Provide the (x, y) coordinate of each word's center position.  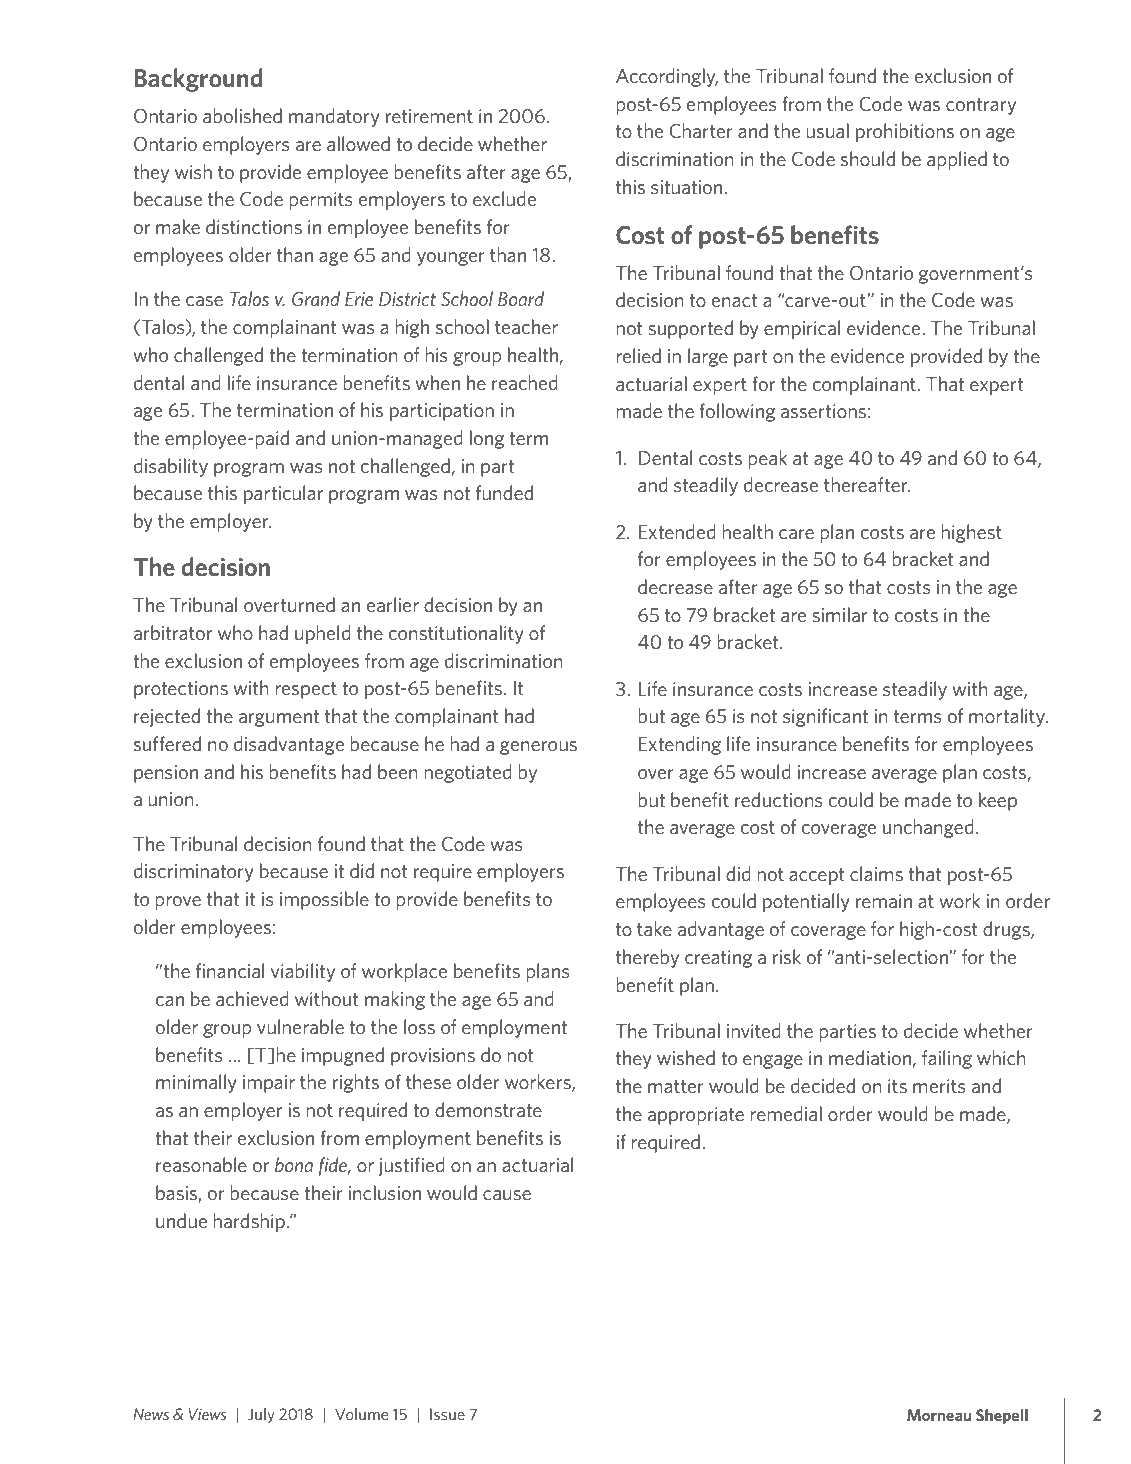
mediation (870, 1057)
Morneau (939, 1415)
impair (269, 1084)
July (261, 1415)
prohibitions (905, 132)
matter (676, 1086)
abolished (242, 115)
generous (538, 748)
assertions (823, 411)
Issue (447, 1414)
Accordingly (667, 77)
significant (825, 717)
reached (525, 382)
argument (279, 718)
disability (171, 467)
